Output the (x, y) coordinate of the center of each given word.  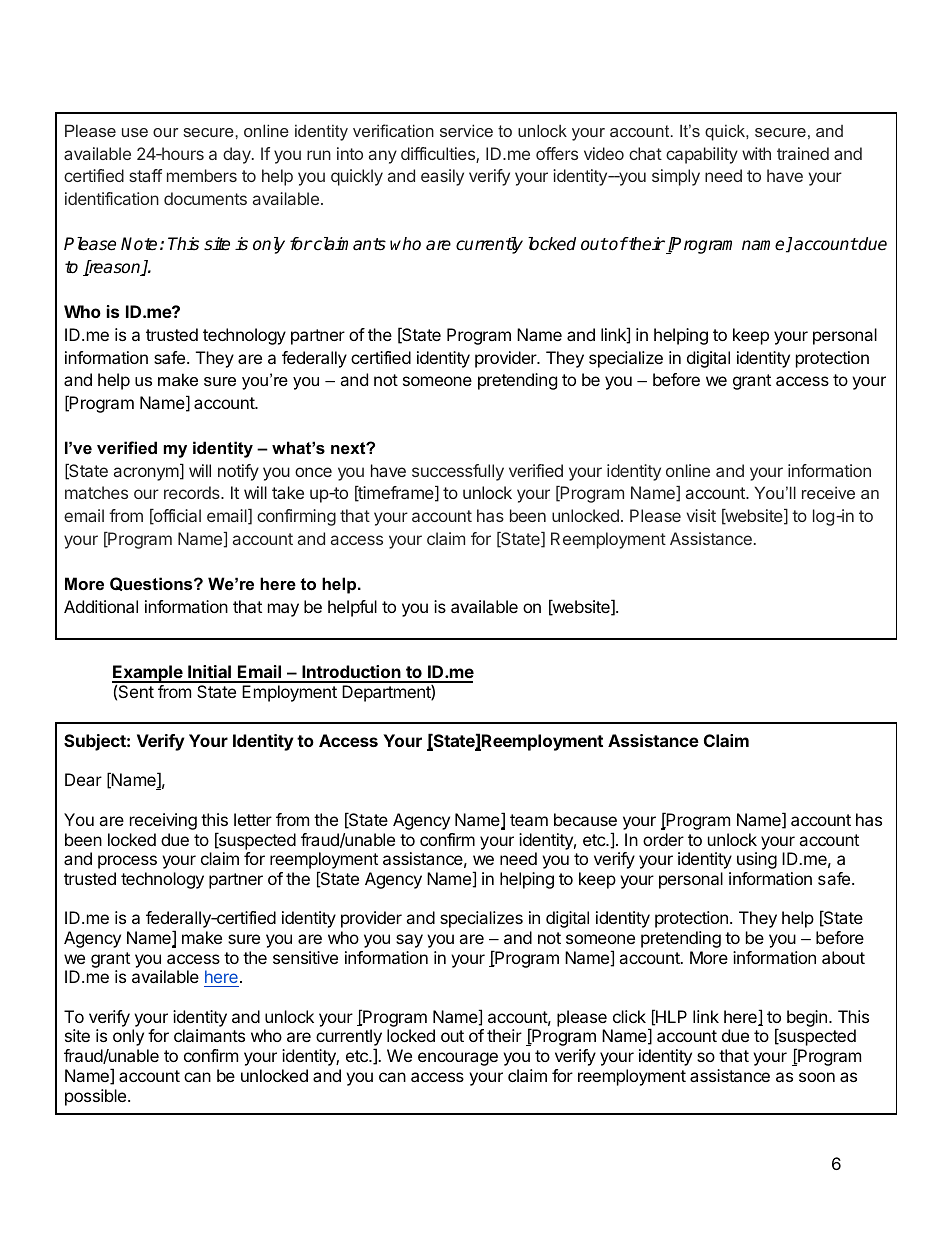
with (756, 153)
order (663, 839)
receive (828, 492)
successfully (458, 472)
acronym (146, 474)
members (202, 175)
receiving (163, 821)
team (529, 820)
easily (442, 177)
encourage (458, 1059)
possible (95, 1097)
